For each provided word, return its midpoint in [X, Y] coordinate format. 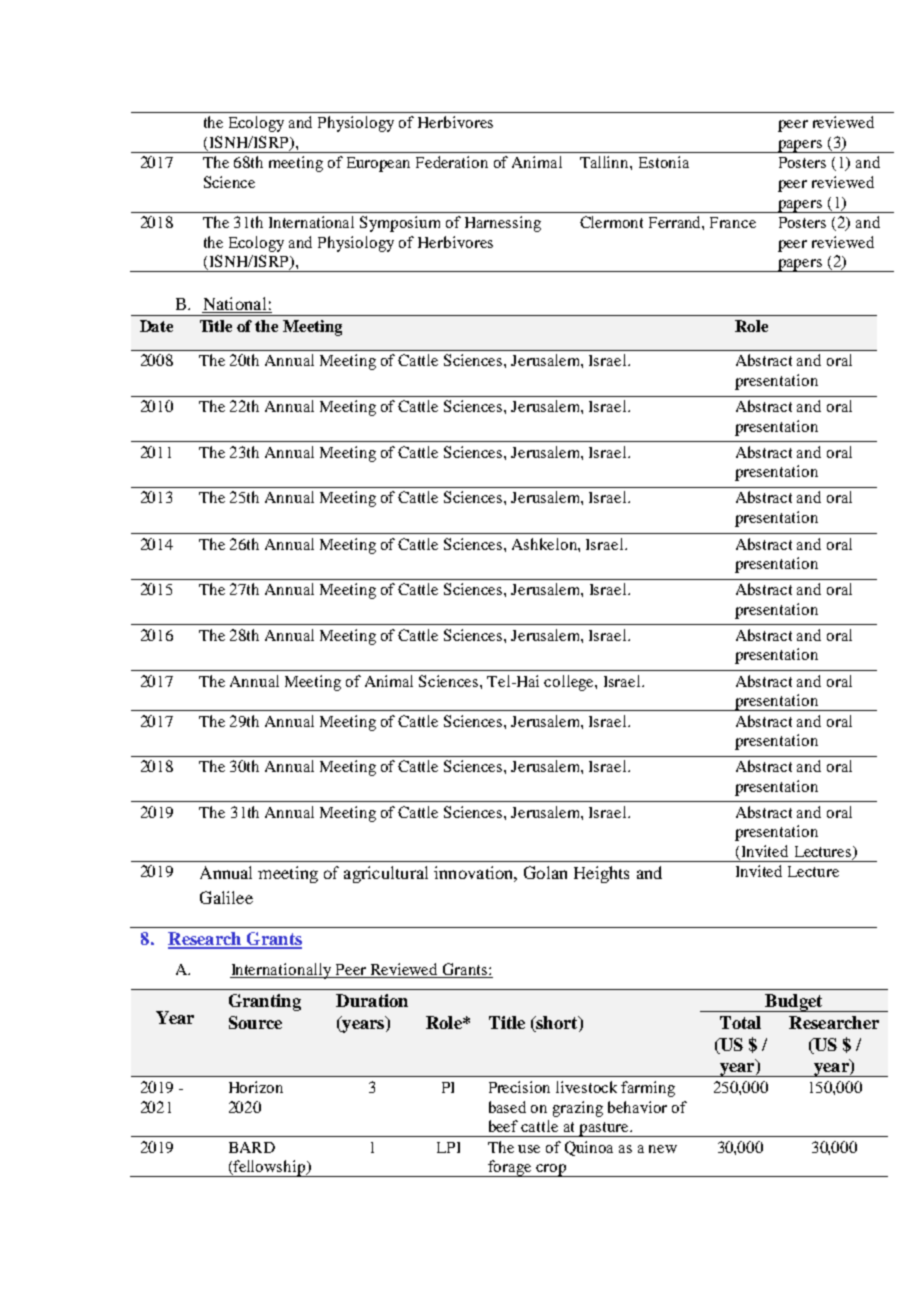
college [570, 683]
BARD [252, 1147]
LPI [448, 1147]
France [733, 222]
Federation [452, 162]
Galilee [226, 897]
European [378, 164]
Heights [601, 874]
